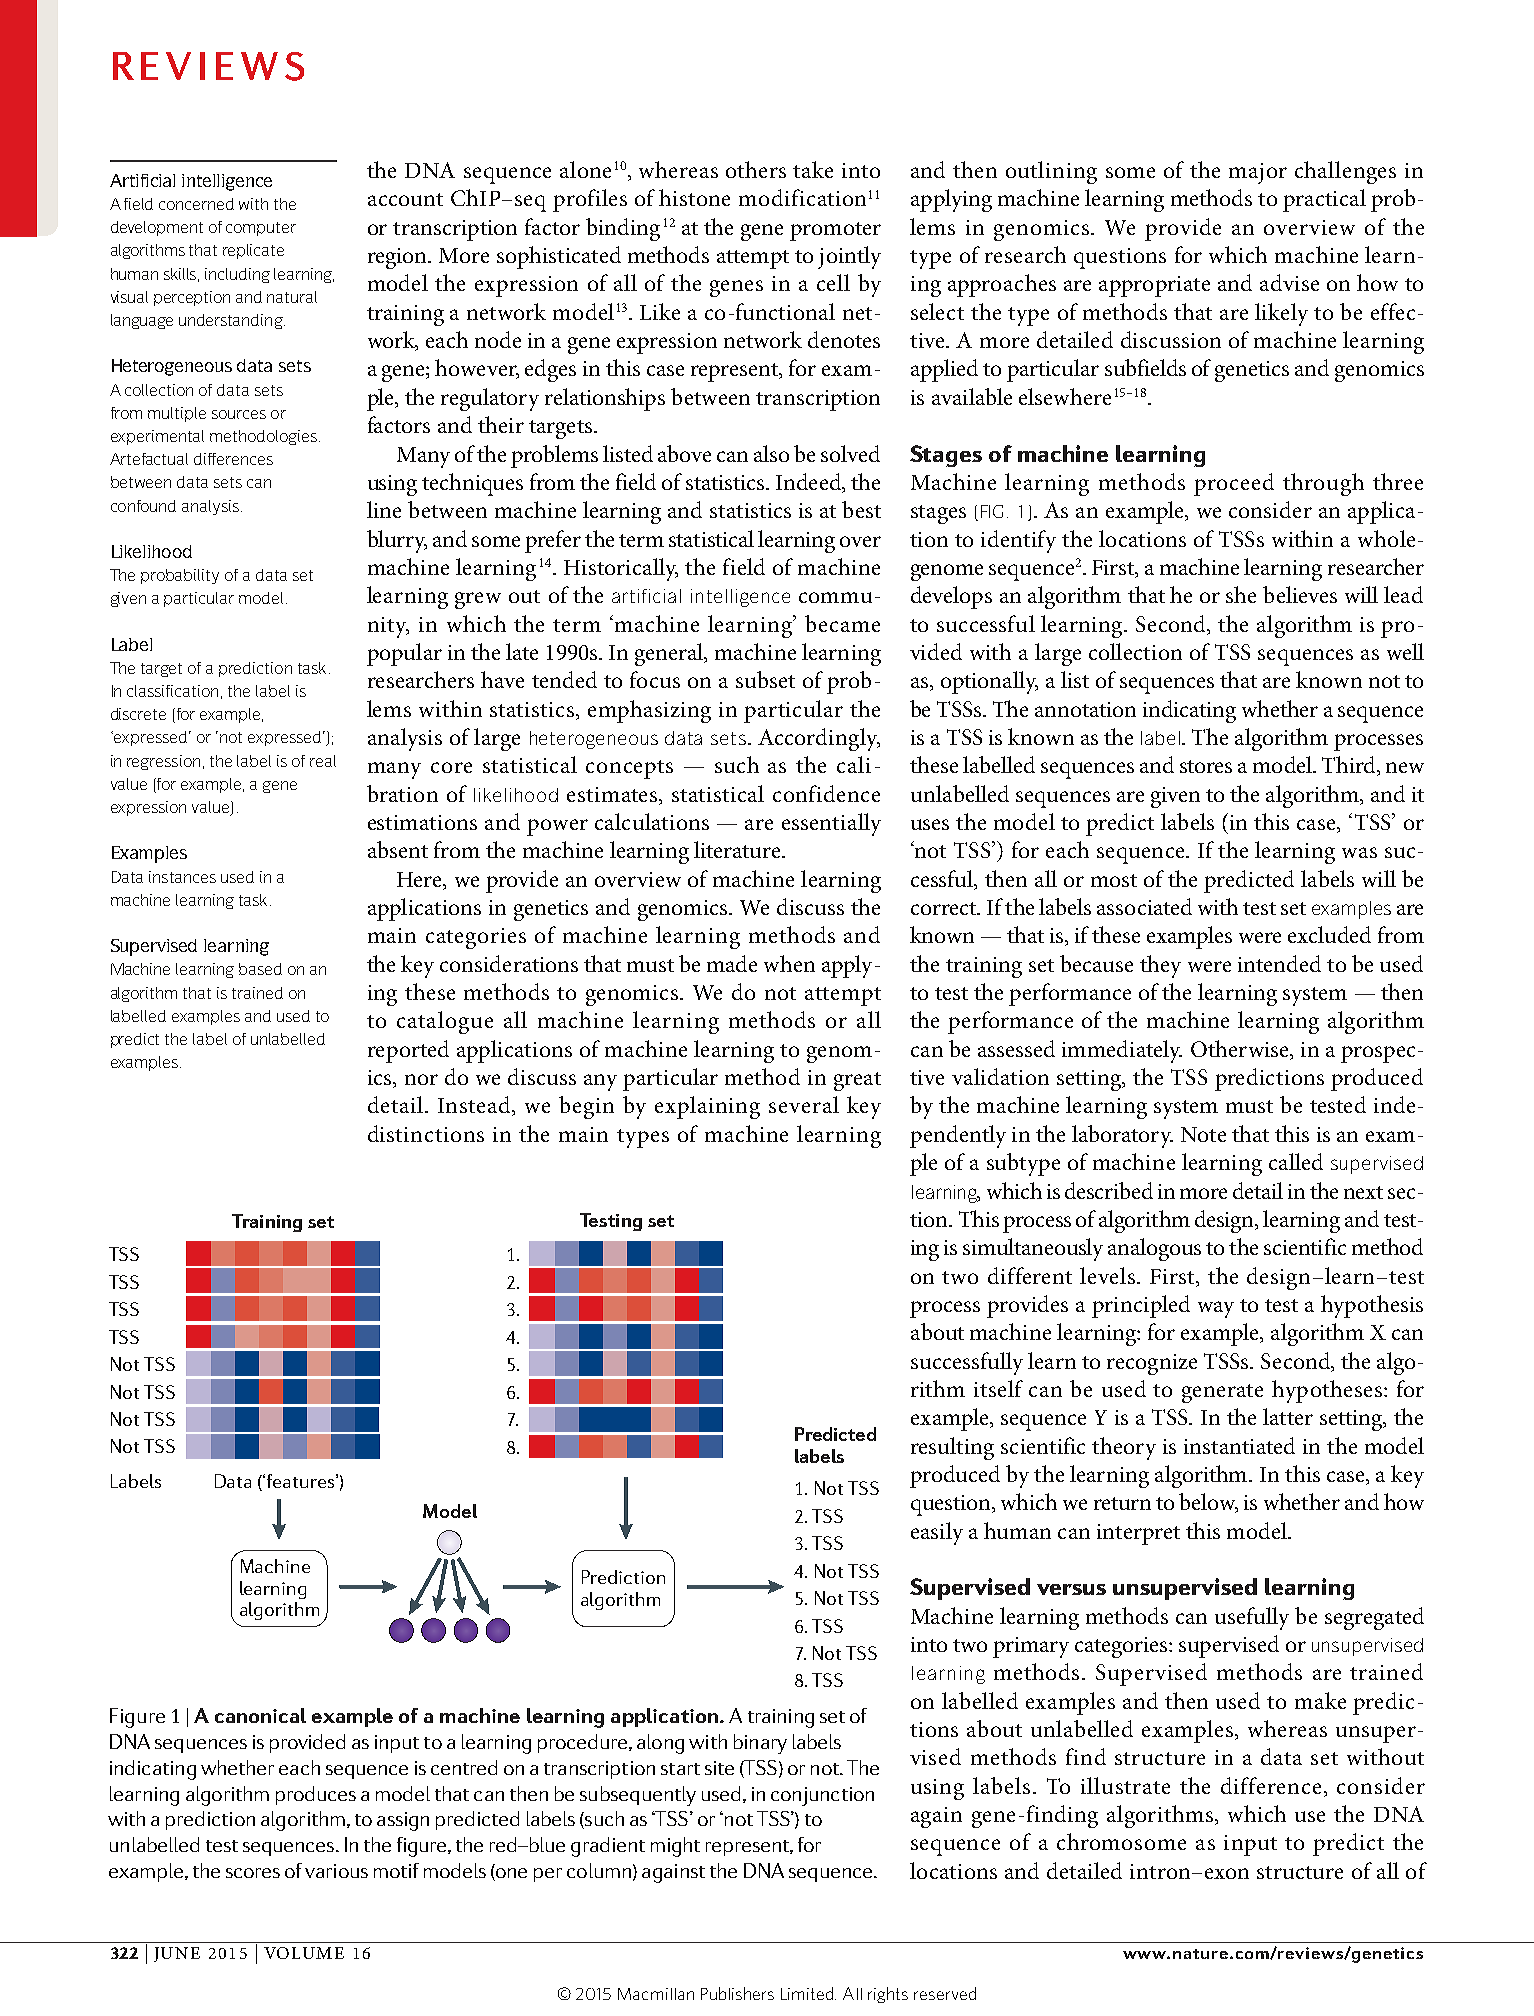 The height and width of the screenshot is (2016, 1534). What do you see at coordinates (261, 229) in the screenshot?
I see `computer` at bounding box center [261, 229].
